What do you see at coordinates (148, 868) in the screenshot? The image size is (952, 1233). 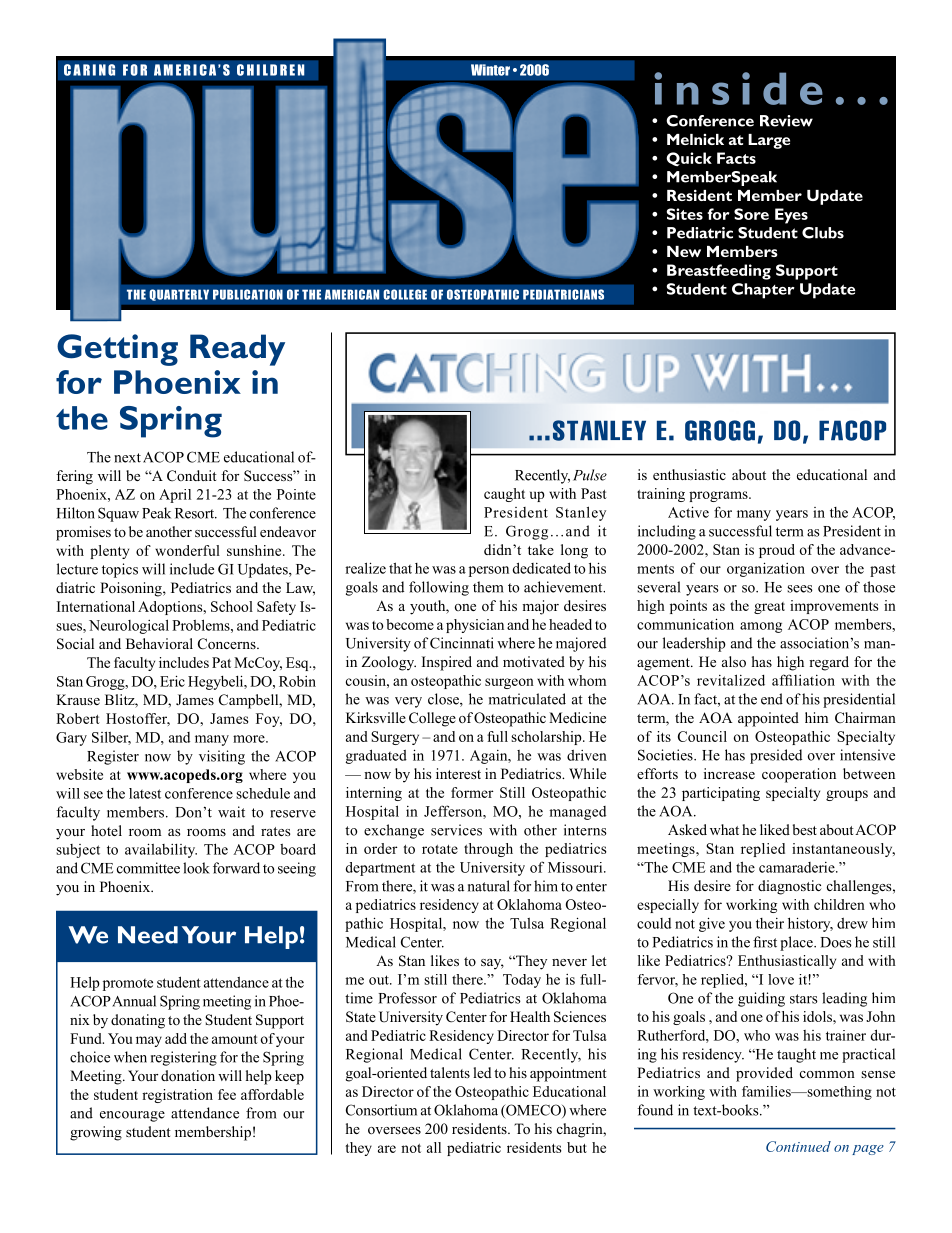 I see `committee` at bounding box center [148, 868].
